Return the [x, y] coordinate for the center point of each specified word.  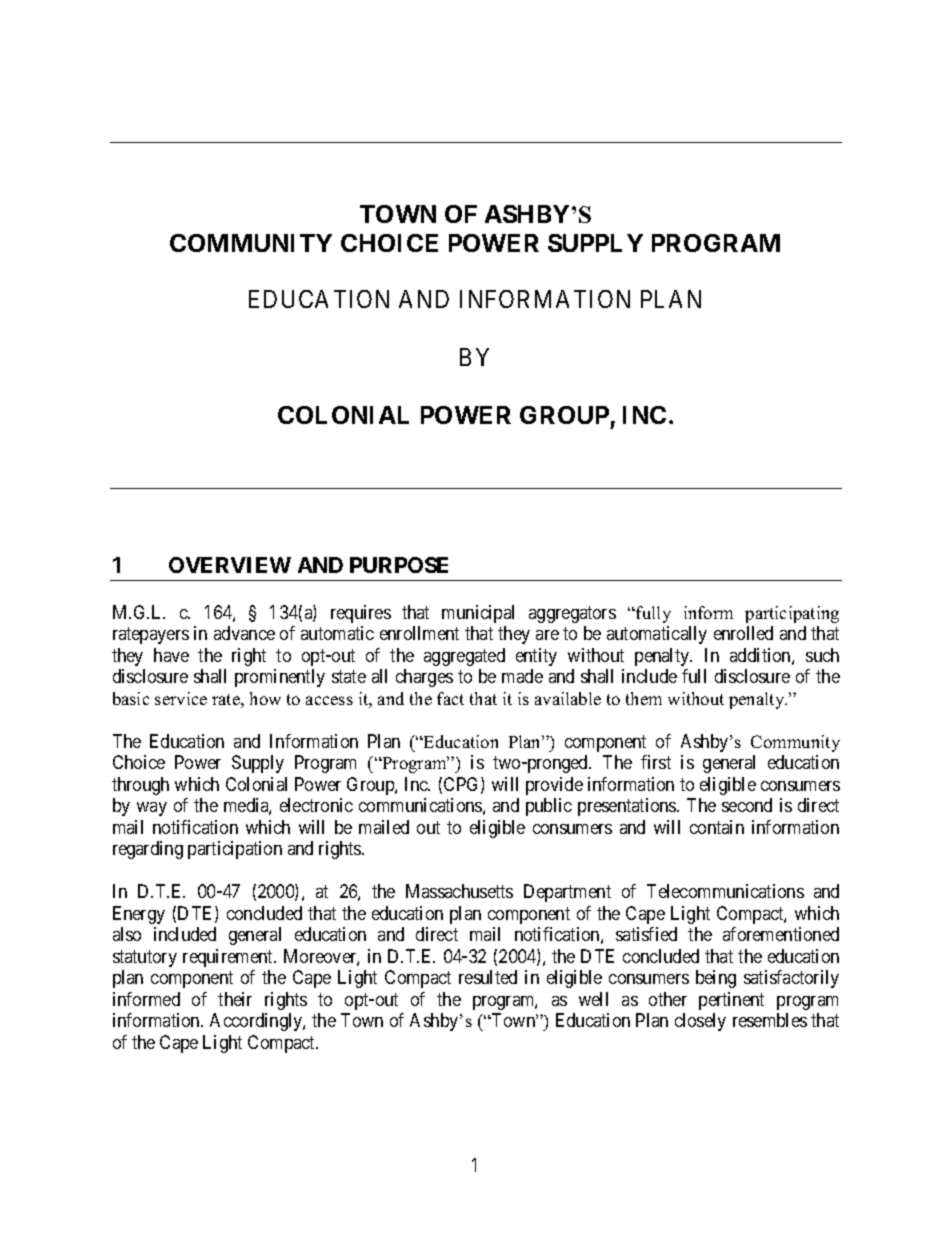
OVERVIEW [230, 565]
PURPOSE [399, 565]
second [747, 805]
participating [792, 614]
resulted [488, 977]
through [140, 786]
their [235, 999]
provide [554, 786]
